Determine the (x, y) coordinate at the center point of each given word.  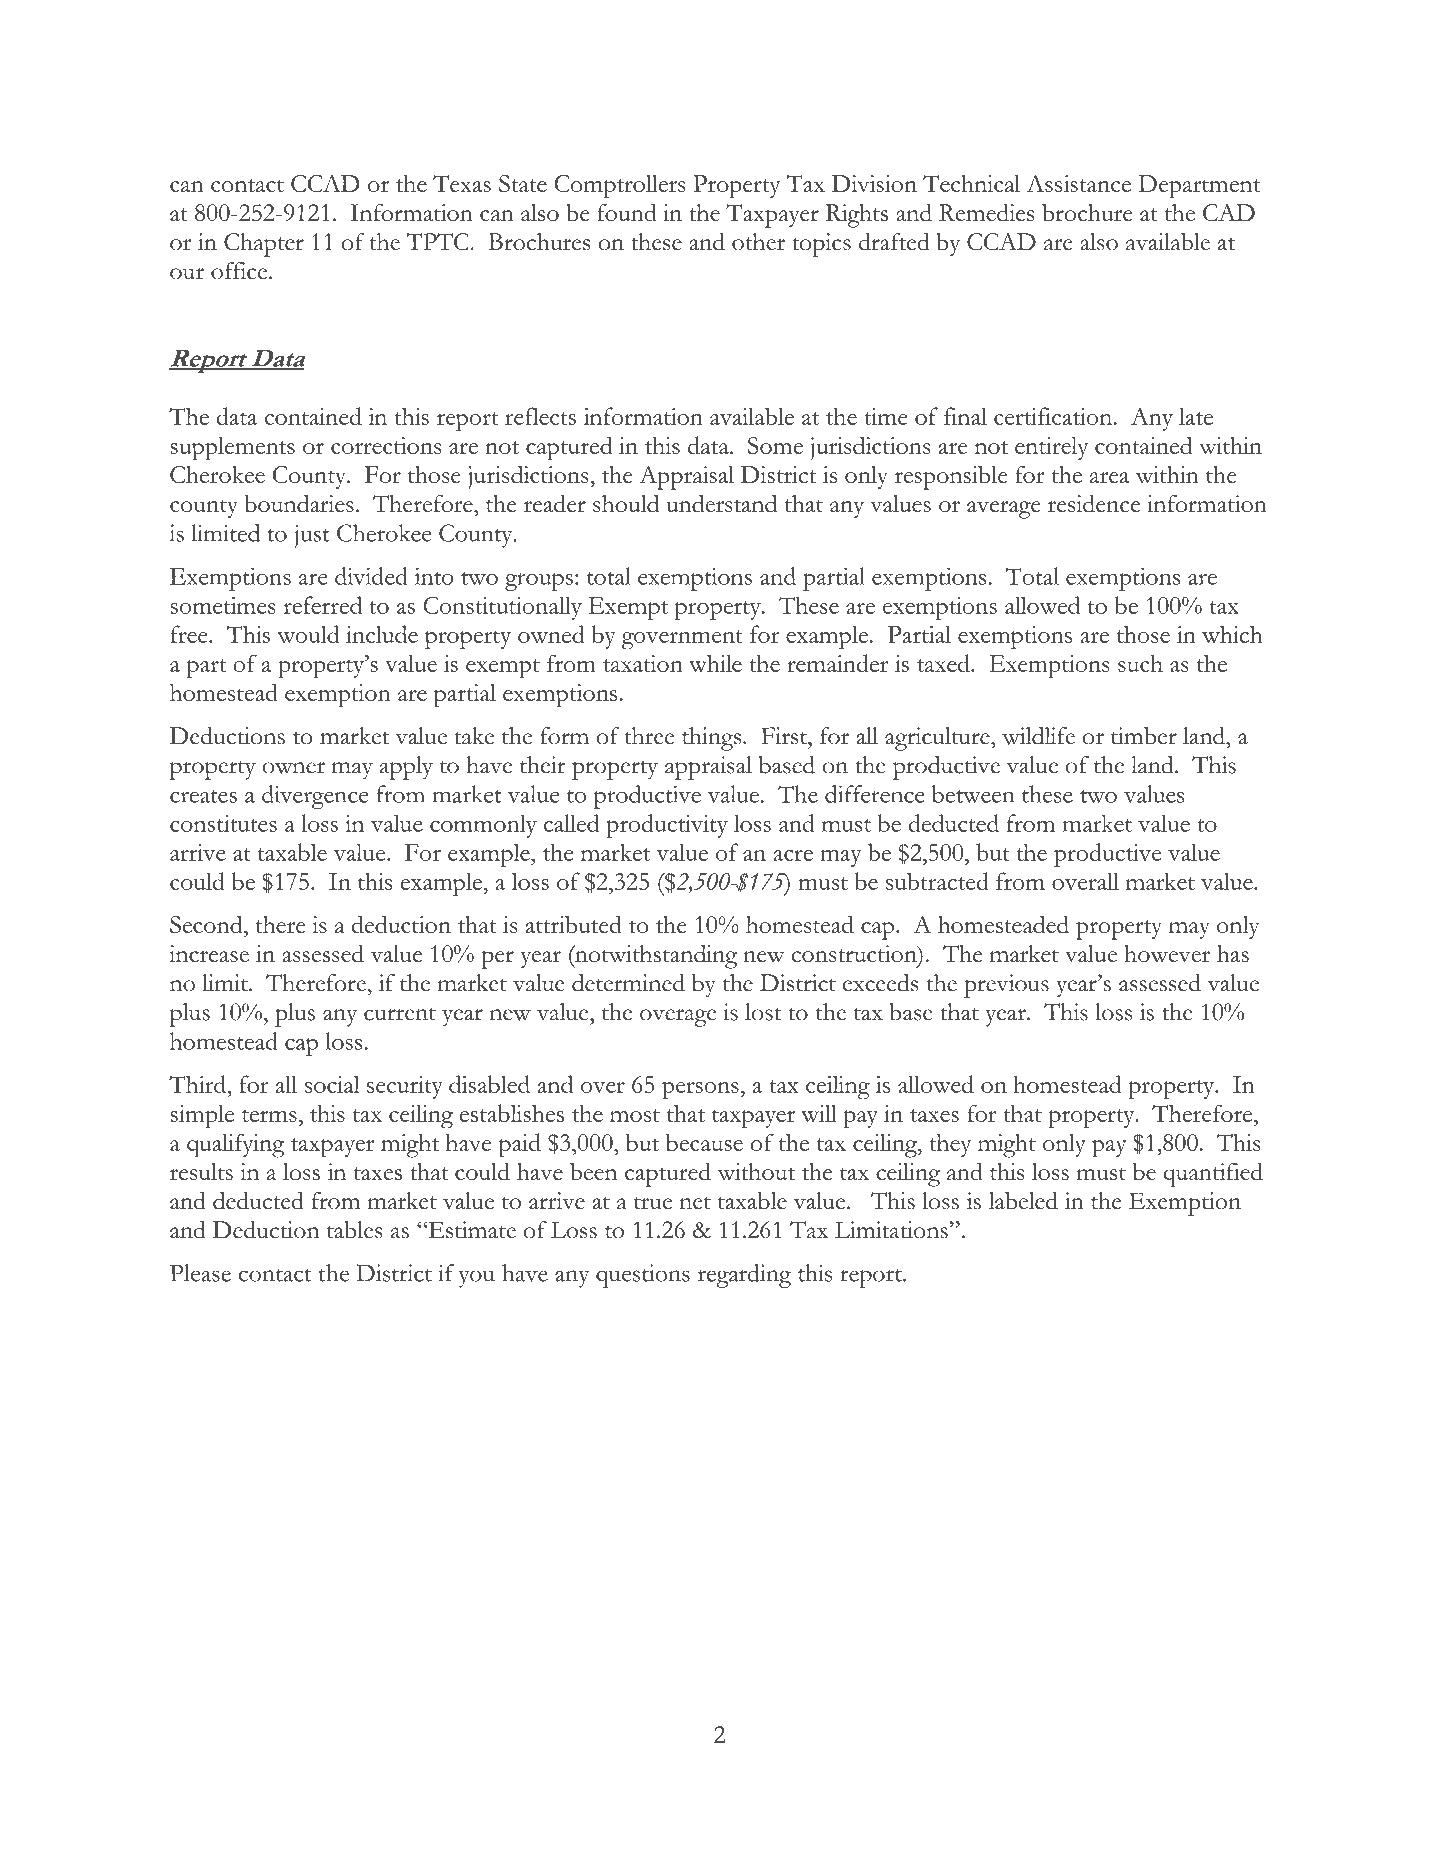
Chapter (264, 245)
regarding (744, 1276)
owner (294, 768)
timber (1144, 736)
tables (355, 1230)
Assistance (1078, 183)
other (758, 242)
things (713, 739)
